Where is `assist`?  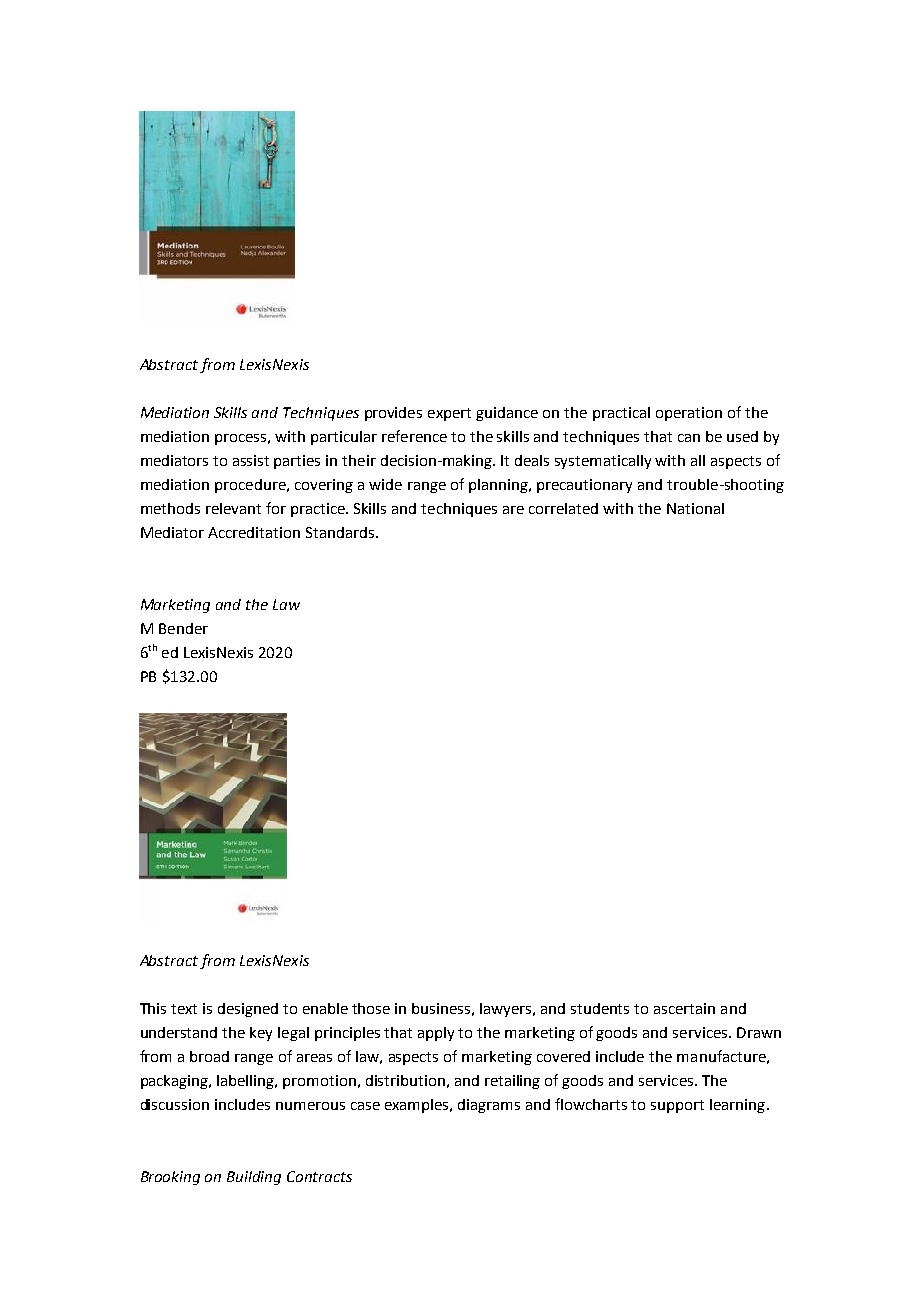
assist is located at coordinates (251, 460).
